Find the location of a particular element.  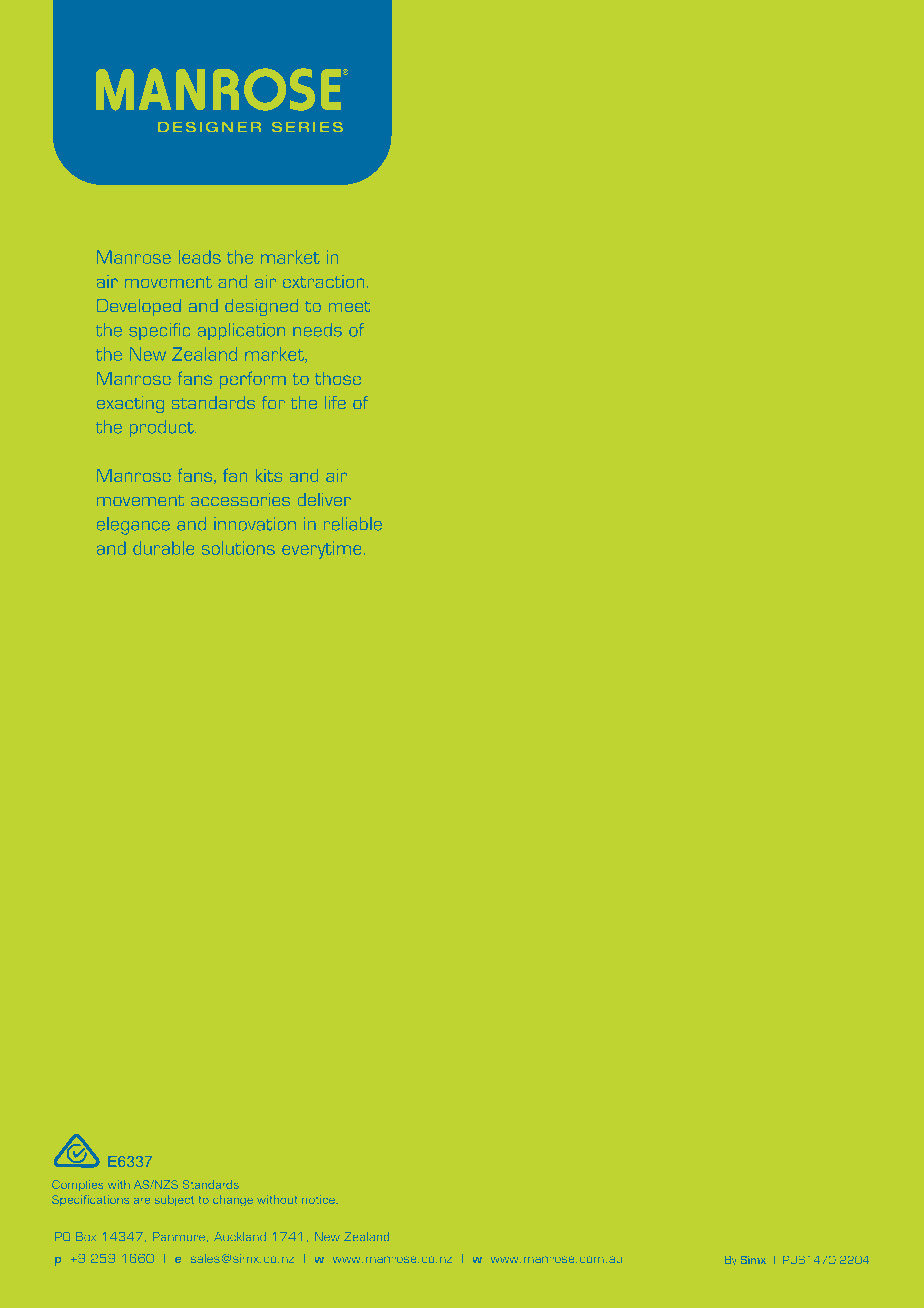

elegance is located at coordinates (133, 526).
